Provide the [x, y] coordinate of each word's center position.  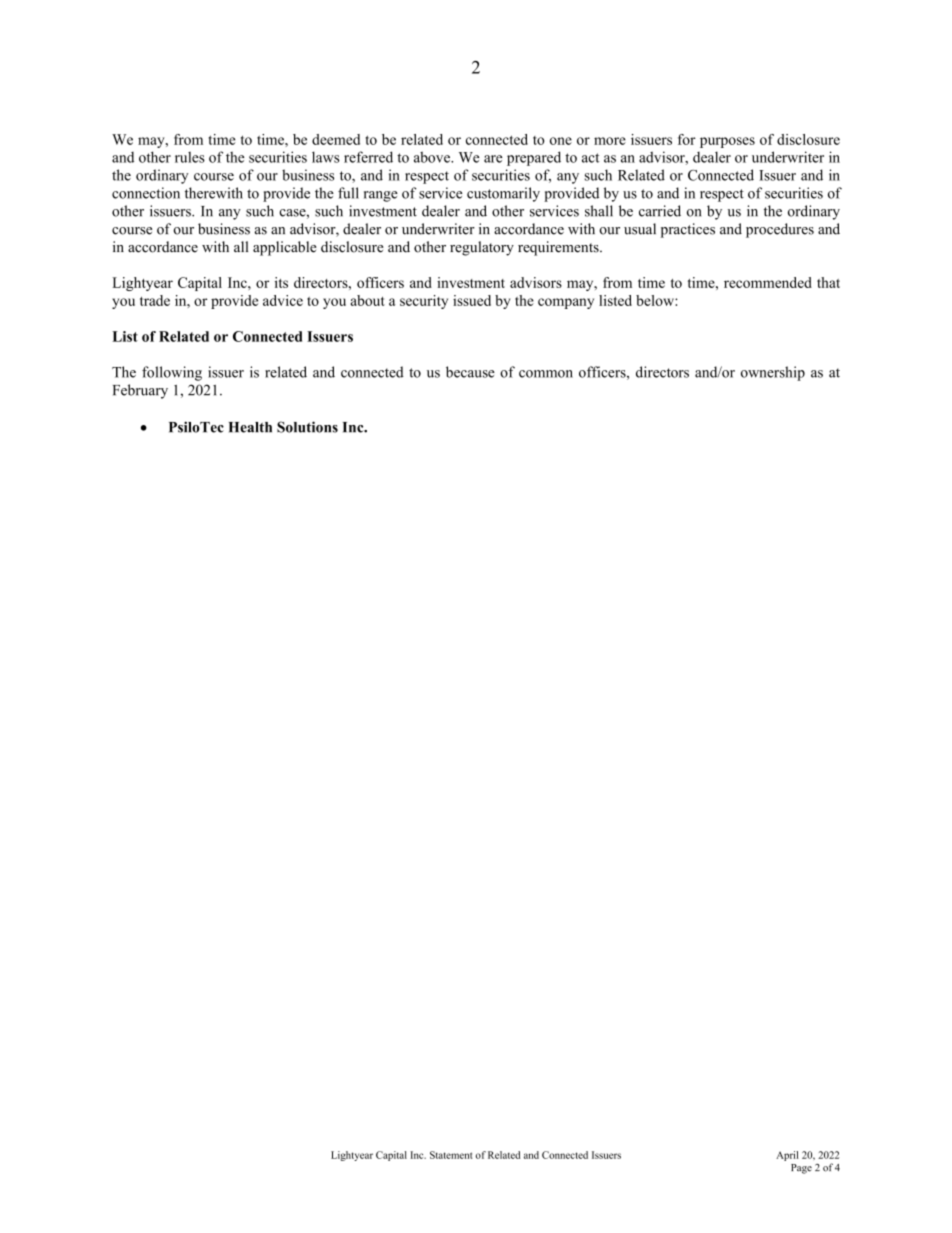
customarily [503, 194]
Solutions [307, 427]
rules [190, 157]
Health [250, 427]
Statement [451, 1155]
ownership [773, 373]
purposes [727, 142]
